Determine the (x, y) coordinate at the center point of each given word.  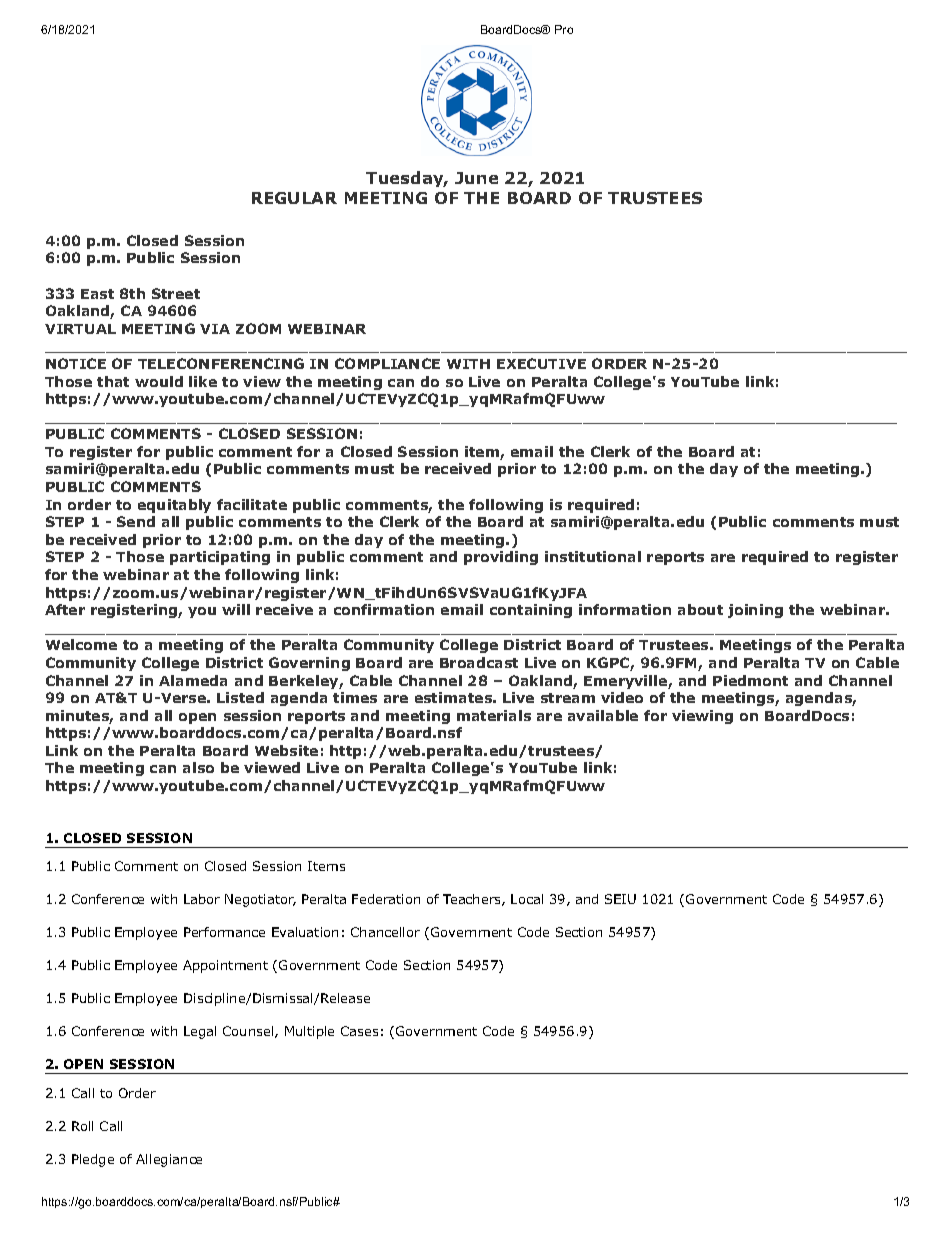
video (622, 697)
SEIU (620, 899)
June (476, 178)
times (355, 697)
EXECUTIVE (541, 363)
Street (176, 293)
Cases (359, 1031)
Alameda (193, 680)
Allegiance (169, 1160)
